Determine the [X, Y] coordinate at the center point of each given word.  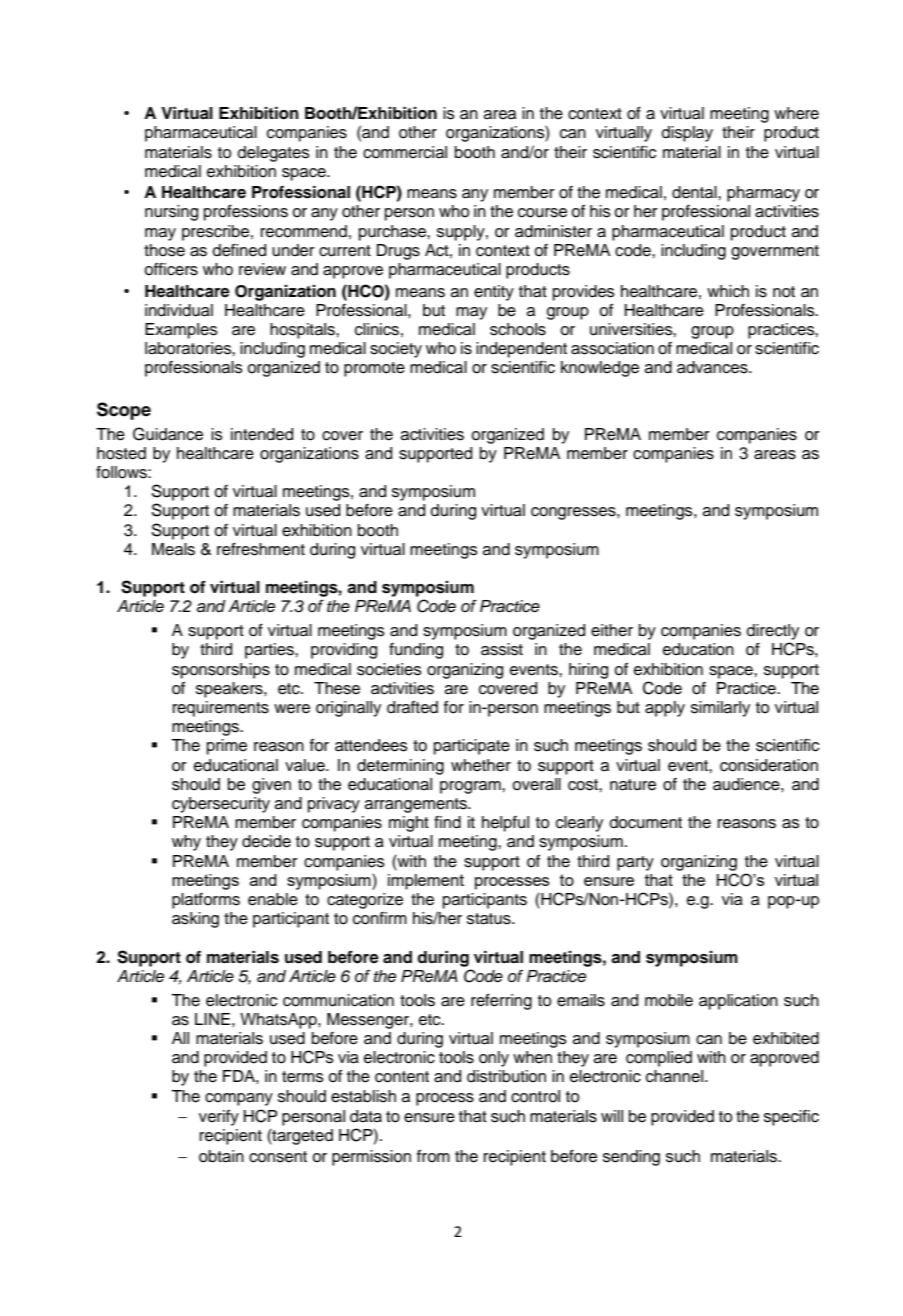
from [433, 1156]
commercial [405, 152]
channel [674, 1076]
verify [219, 1118]
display [687, 134]
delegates [274, 154]
